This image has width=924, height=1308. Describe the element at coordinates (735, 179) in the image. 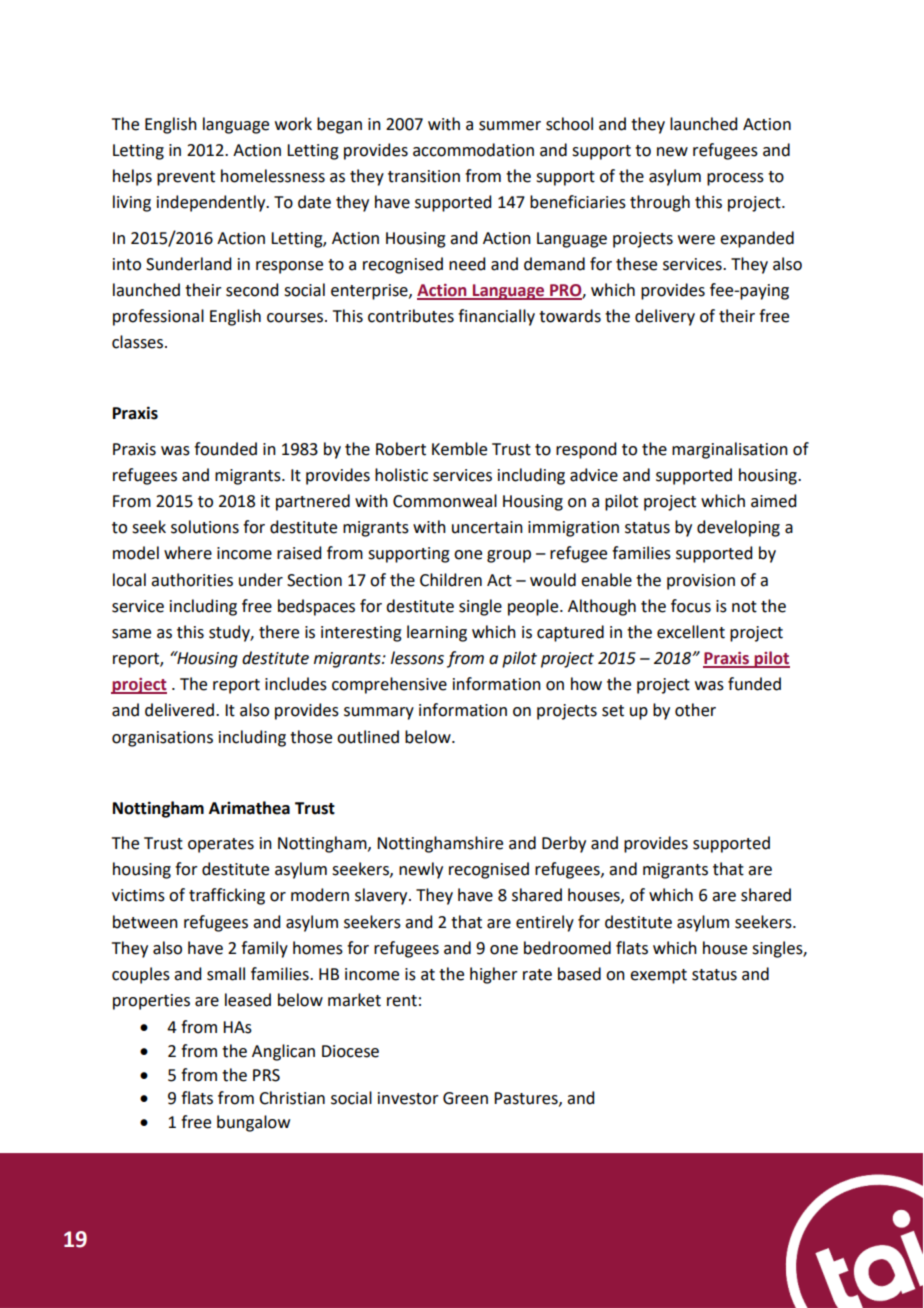

I see `process` at that location.
